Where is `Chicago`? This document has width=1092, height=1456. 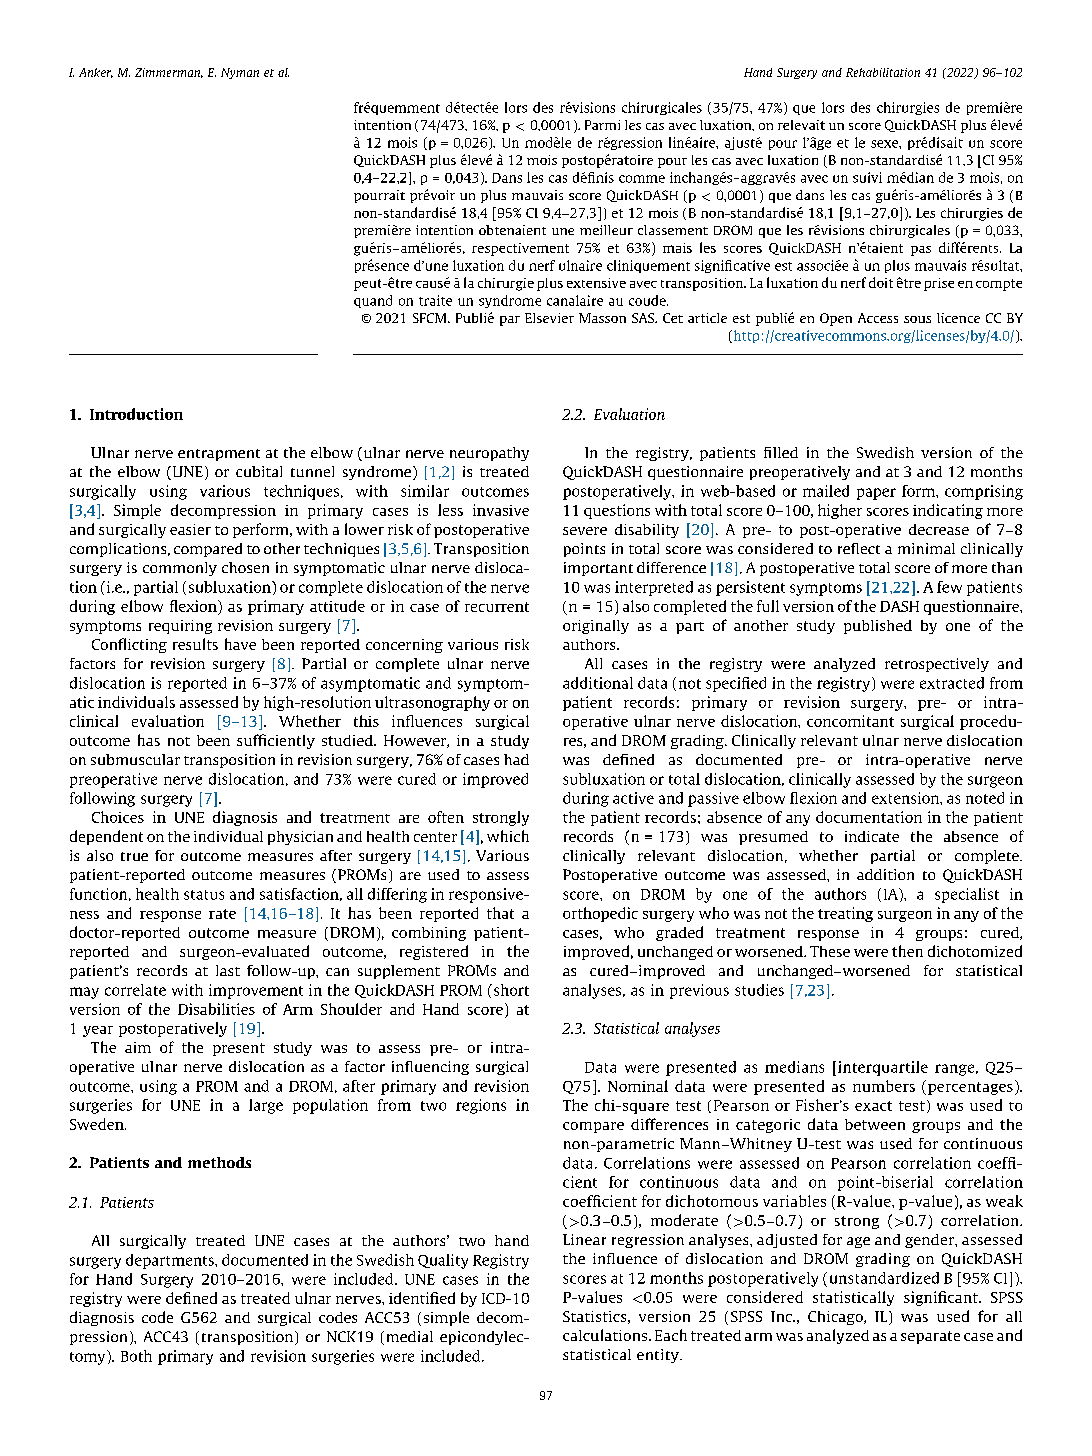
Chicago is located at coordinates (836, 1318).
